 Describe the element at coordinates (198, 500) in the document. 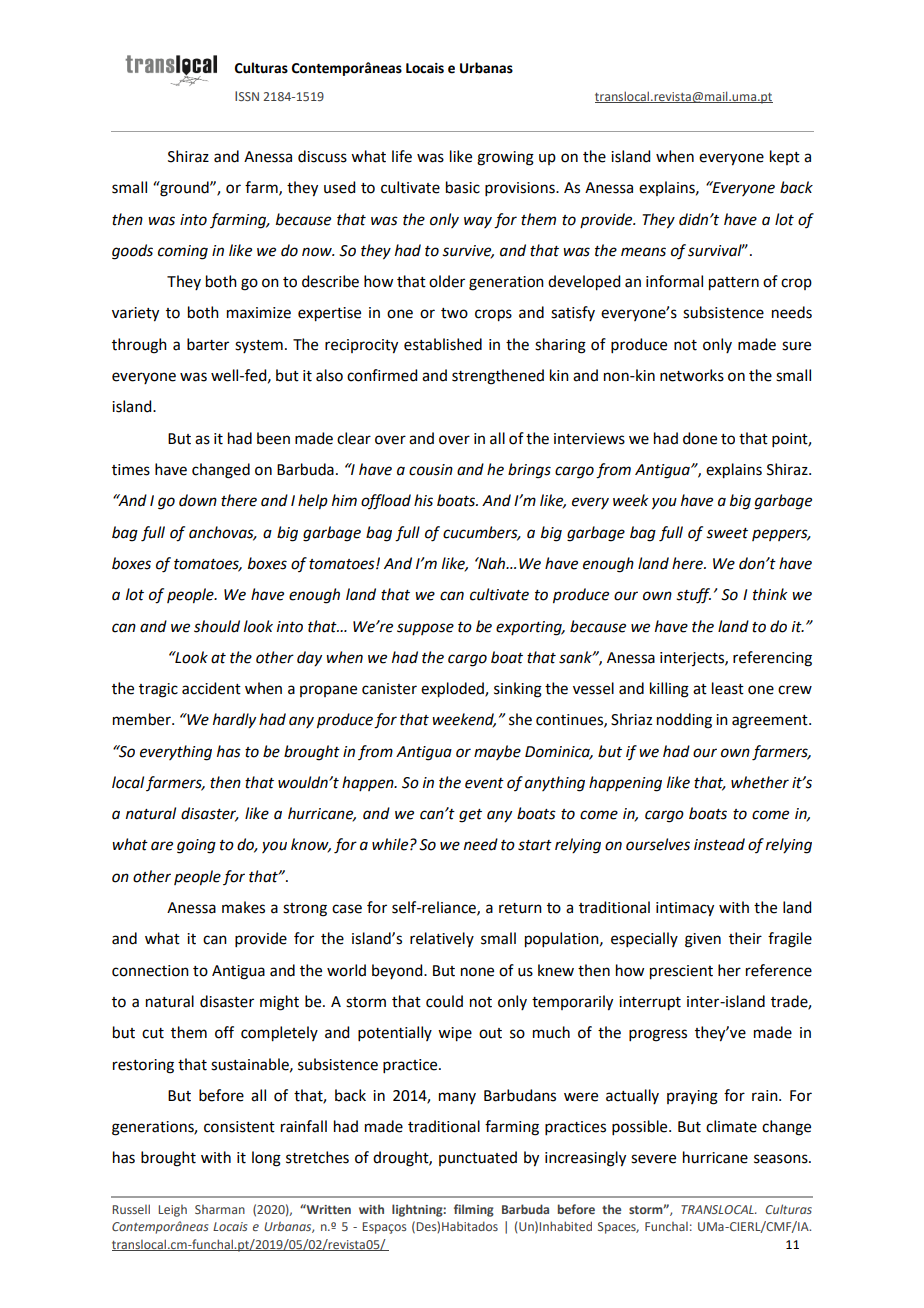

I see `down` at that location.
